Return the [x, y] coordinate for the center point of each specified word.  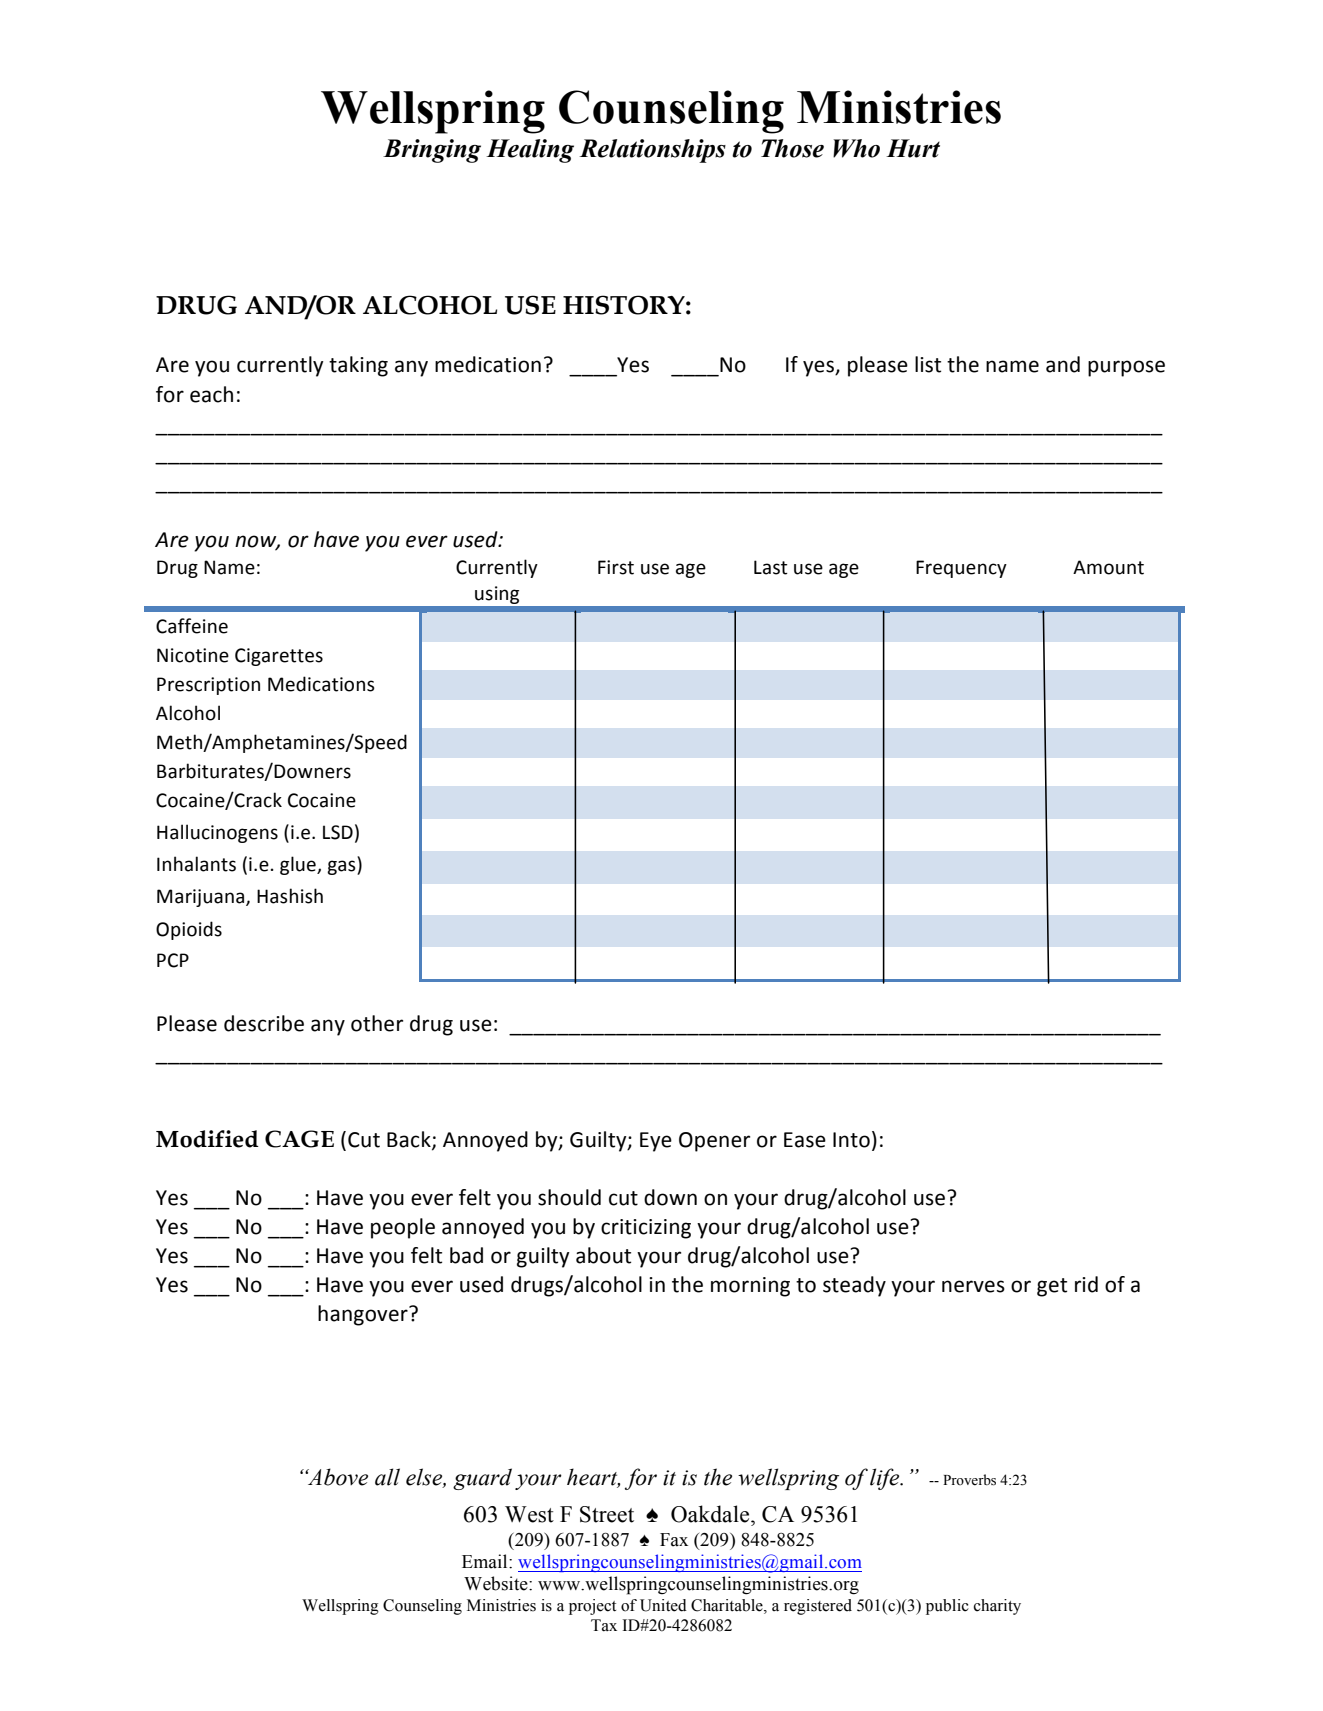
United [663, 1605]
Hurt [913, 148]
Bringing [432, 151]
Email [486, 1561]
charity [997, 1607]
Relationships [652, 151]
